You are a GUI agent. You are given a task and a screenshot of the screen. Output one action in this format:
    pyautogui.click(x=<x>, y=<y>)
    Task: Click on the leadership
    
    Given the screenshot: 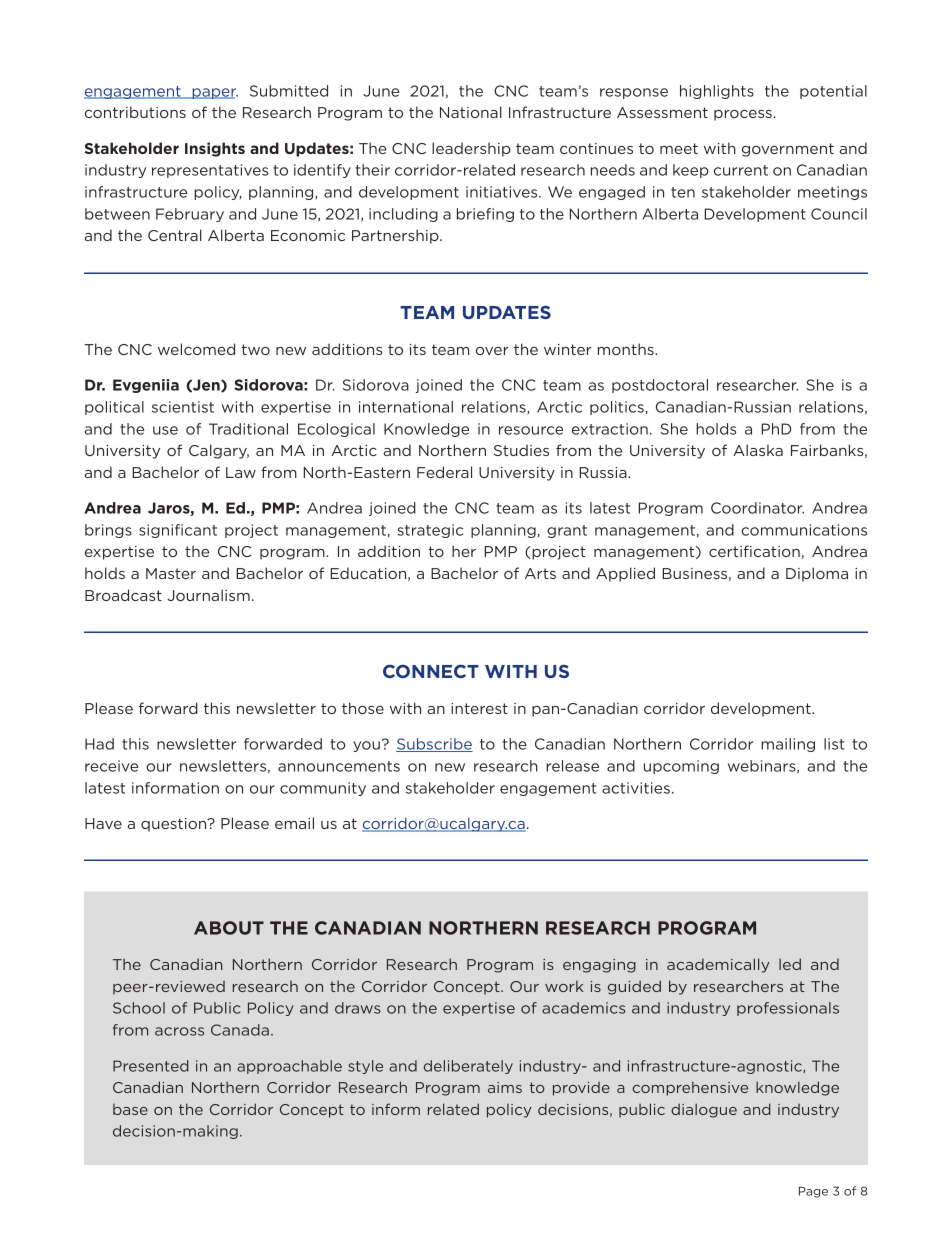 What is the action you would take?
    pyautogui.click(x=471, y=149)
